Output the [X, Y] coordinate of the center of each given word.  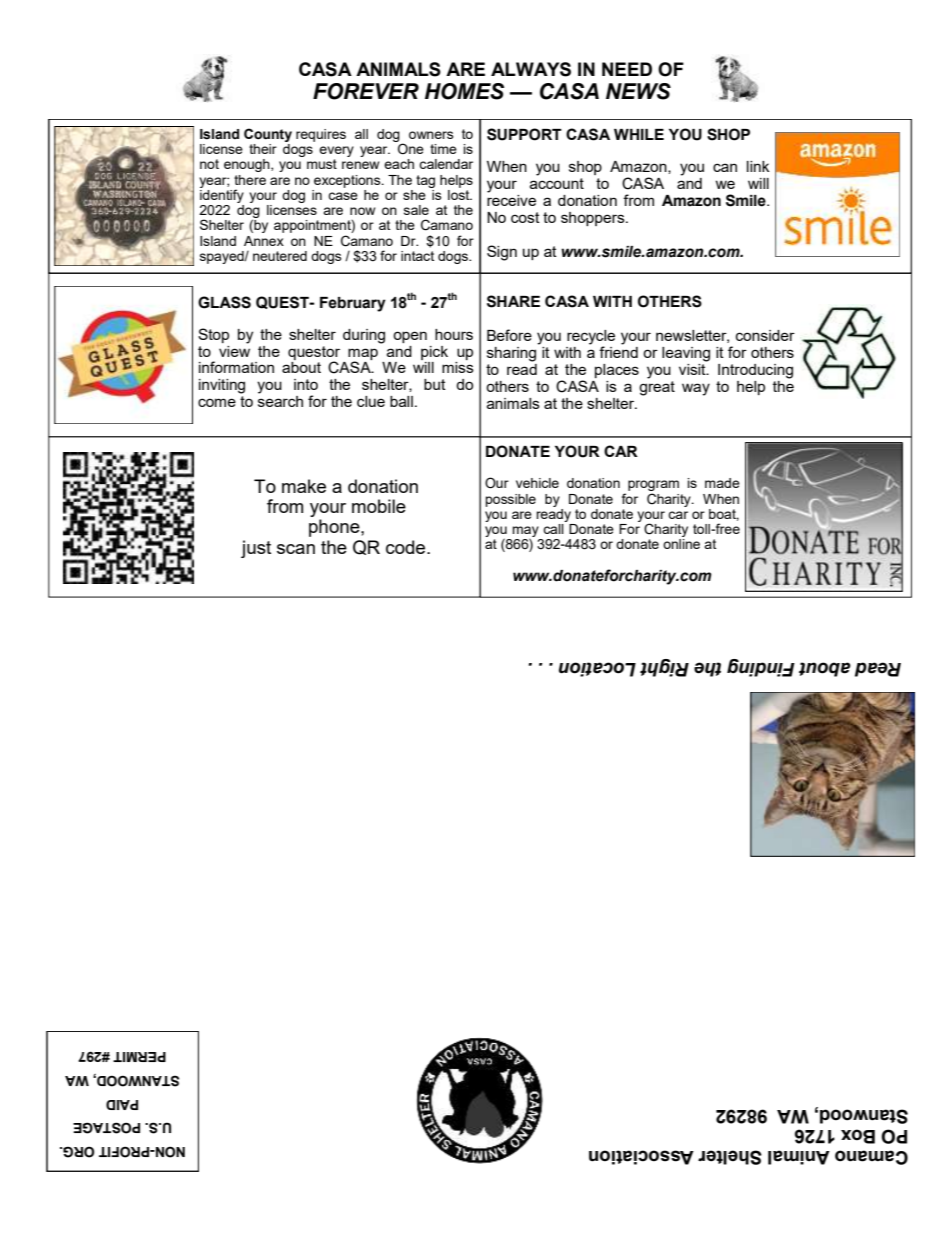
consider [765, 335]
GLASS [224, 302]
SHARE [513, 301]
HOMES [464, 91]
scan [296, 549]
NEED [627, 69]
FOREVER [366, 91]
